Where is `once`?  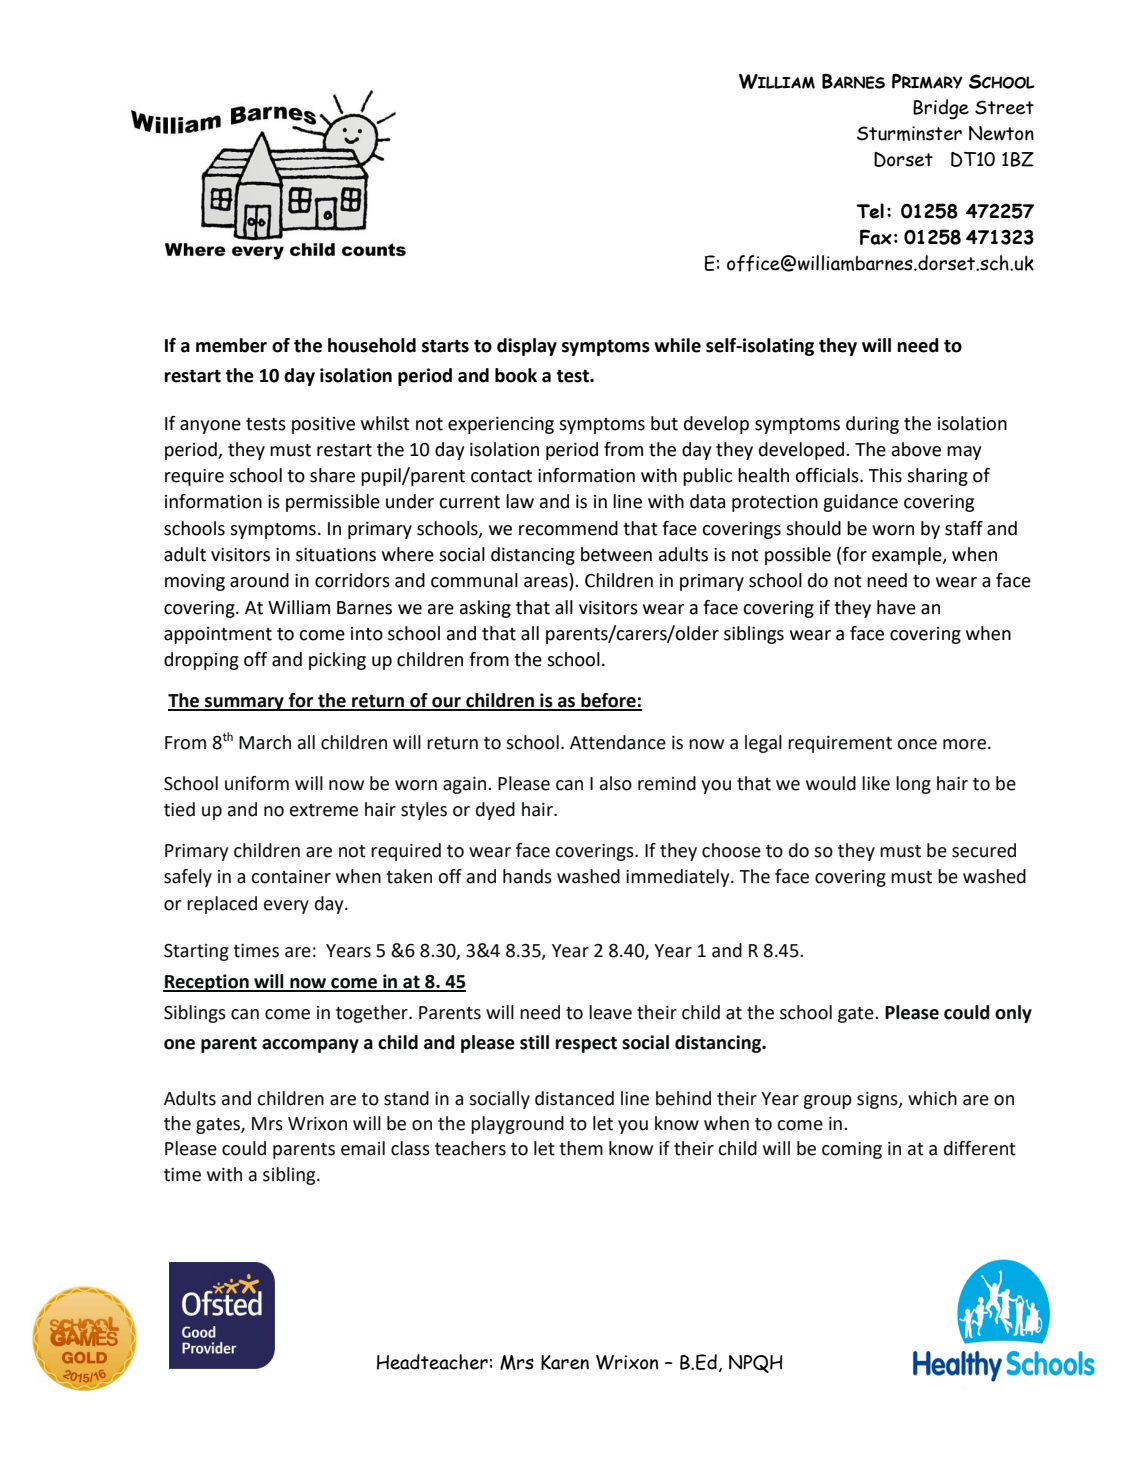
once is located at coordinates (917, 744).
